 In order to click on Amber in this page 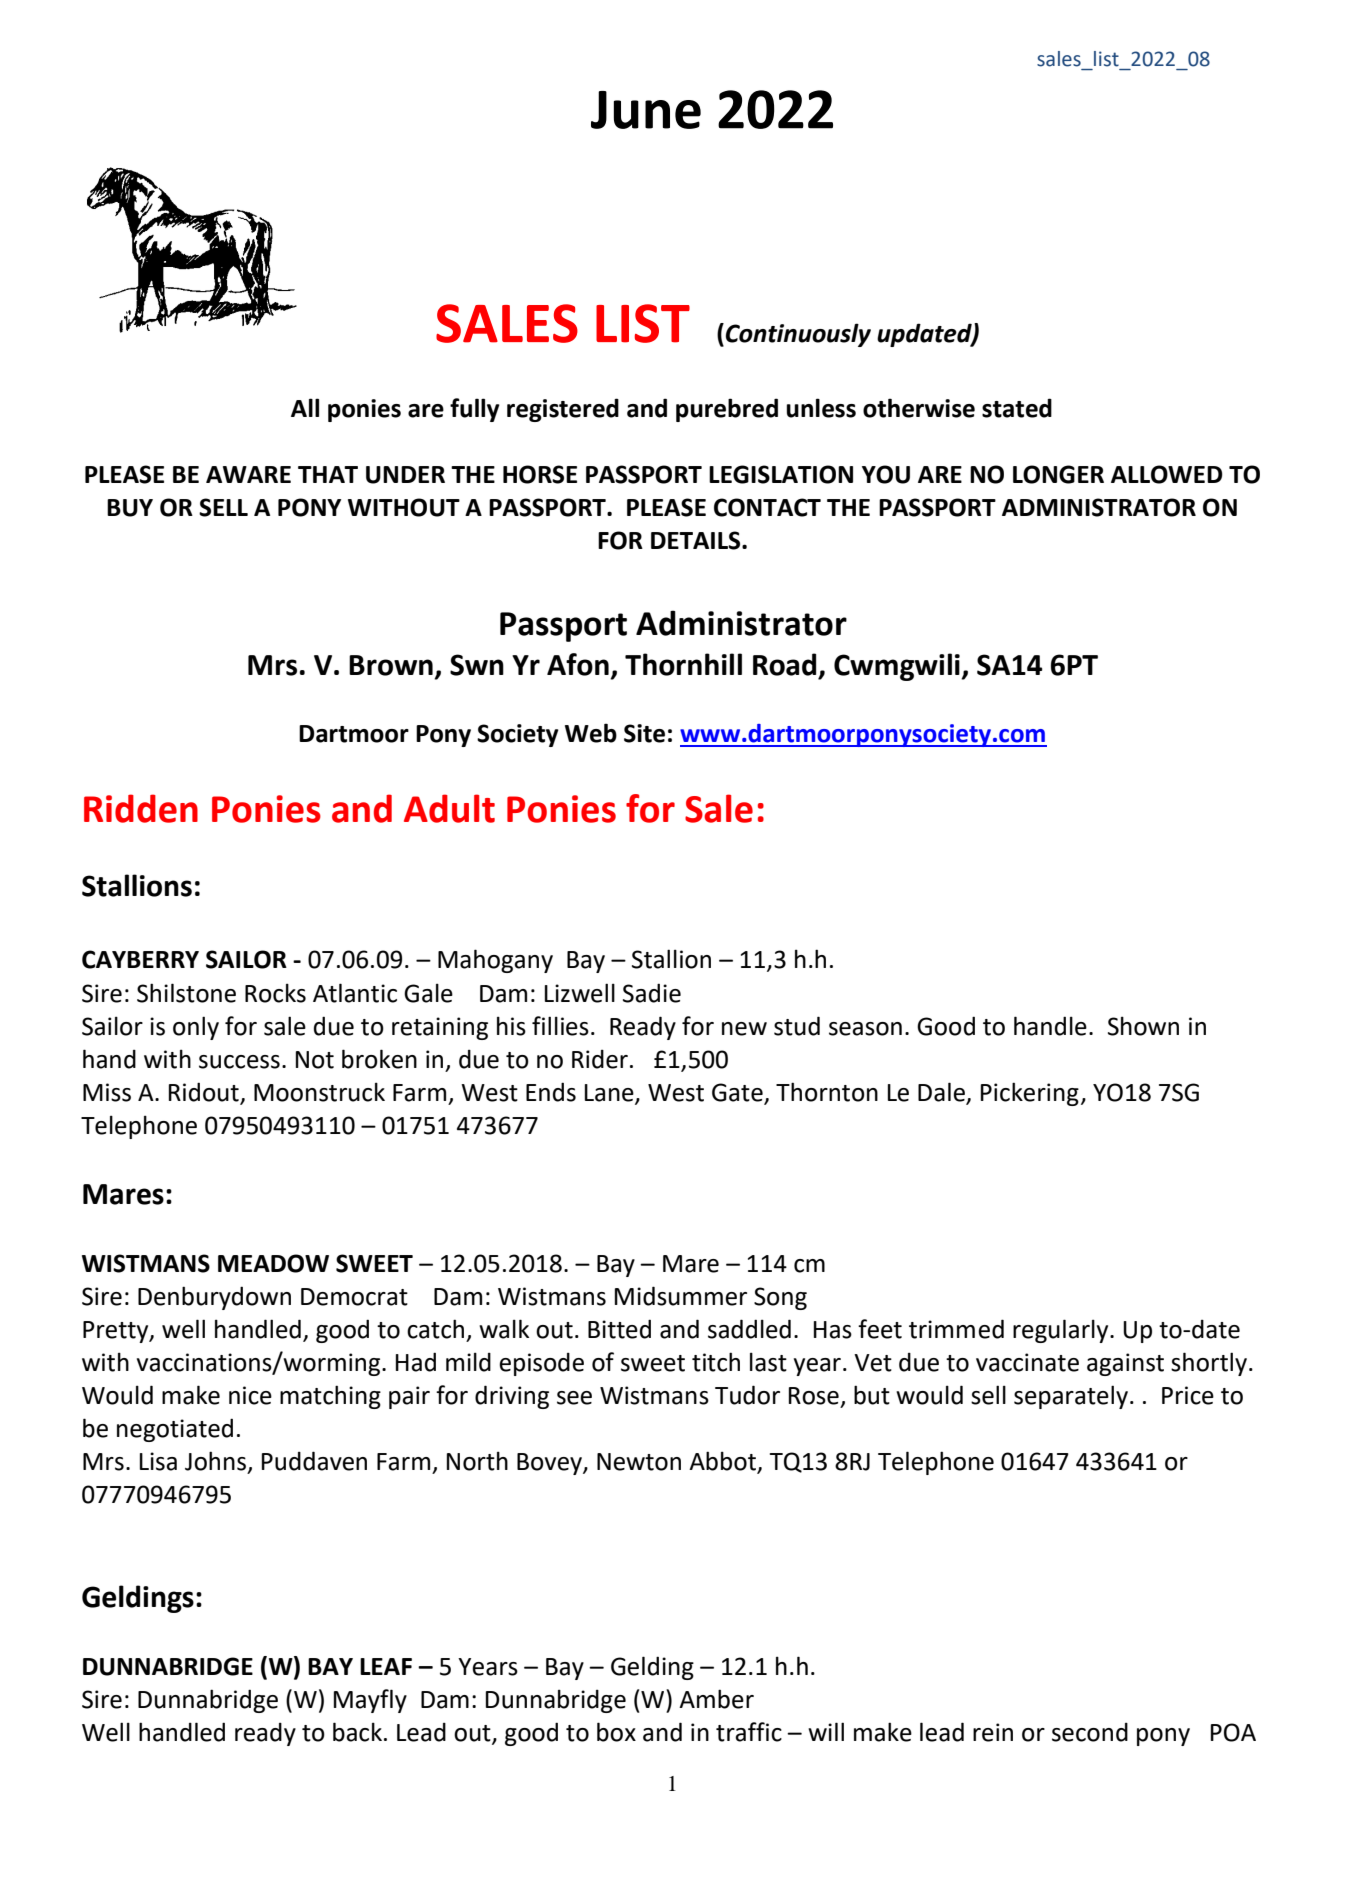, I will do `click(716, 1699)`.
